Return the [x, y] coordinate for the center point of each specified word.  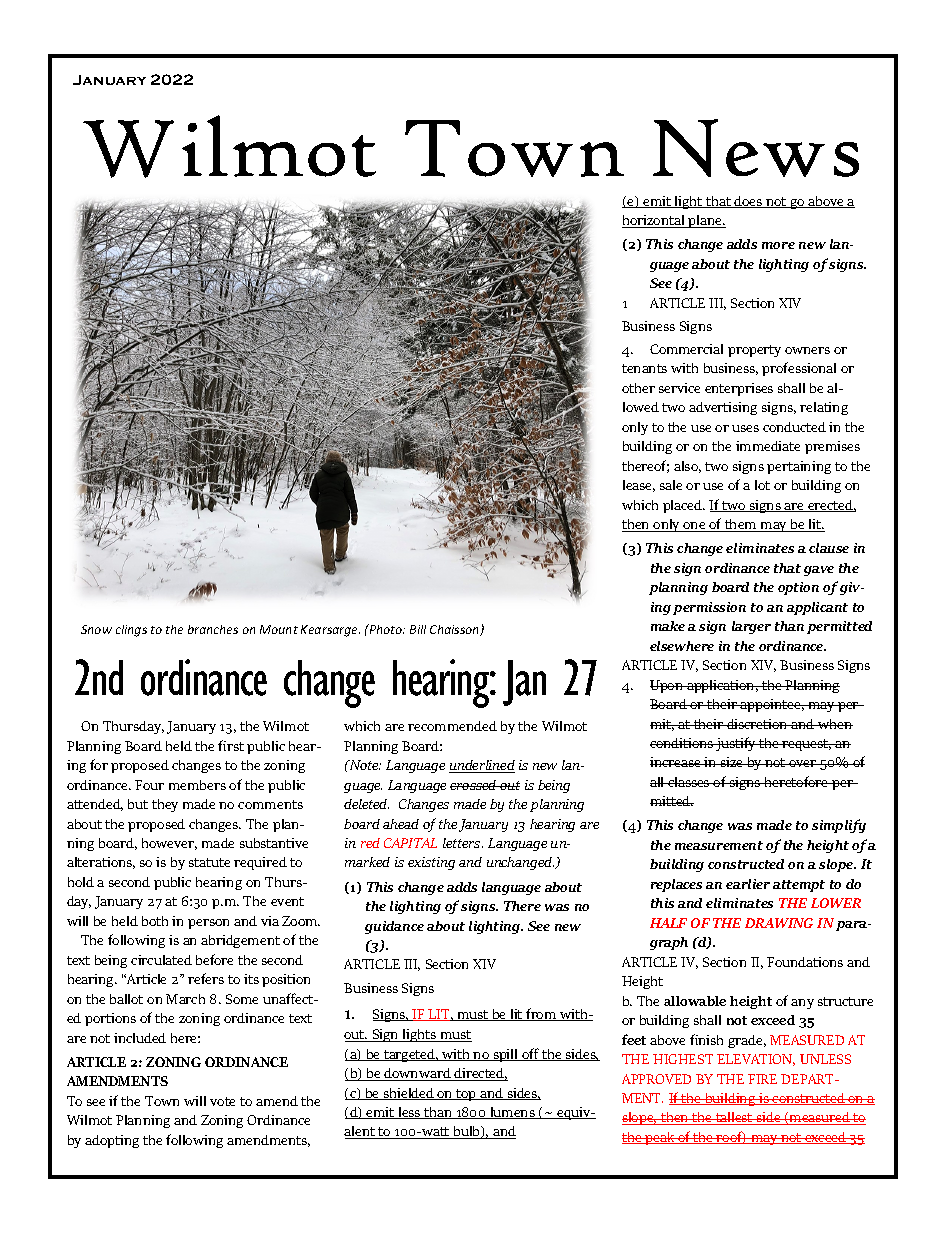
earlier [748, 884]
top [466, 1095]
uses [745, 428]
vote [222, 1101]
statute [209, 862]
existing [431, 863]
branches [213, 629]
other [638, 388]
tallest [734, 1118]
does [749, 202]
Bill [418, 629]
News [756, 148]
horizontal [654, 221]
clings [131, 631]
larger [751, 627]
